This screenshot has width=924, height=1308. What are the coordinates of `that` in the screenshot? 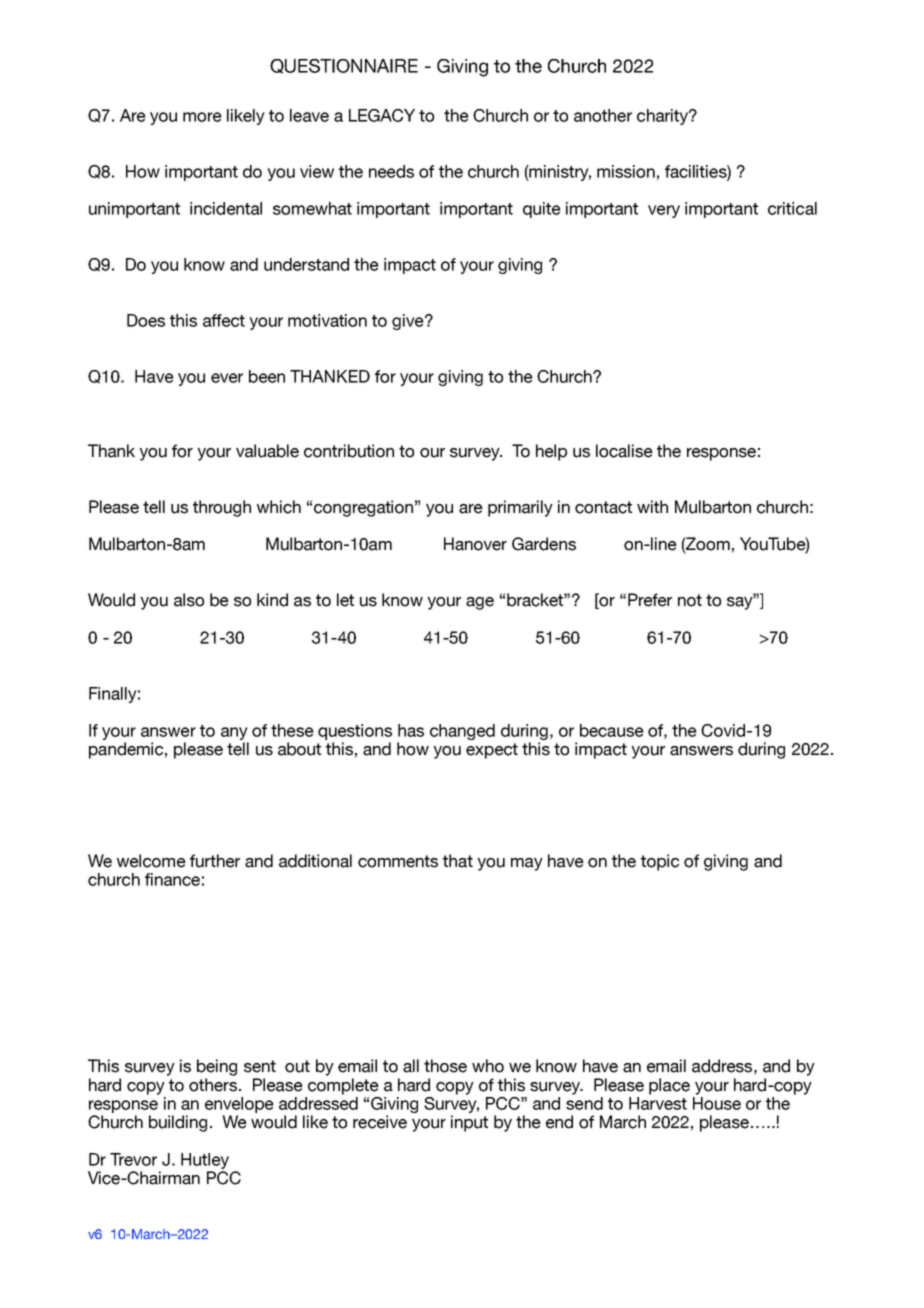 It's located at (458, 861).
